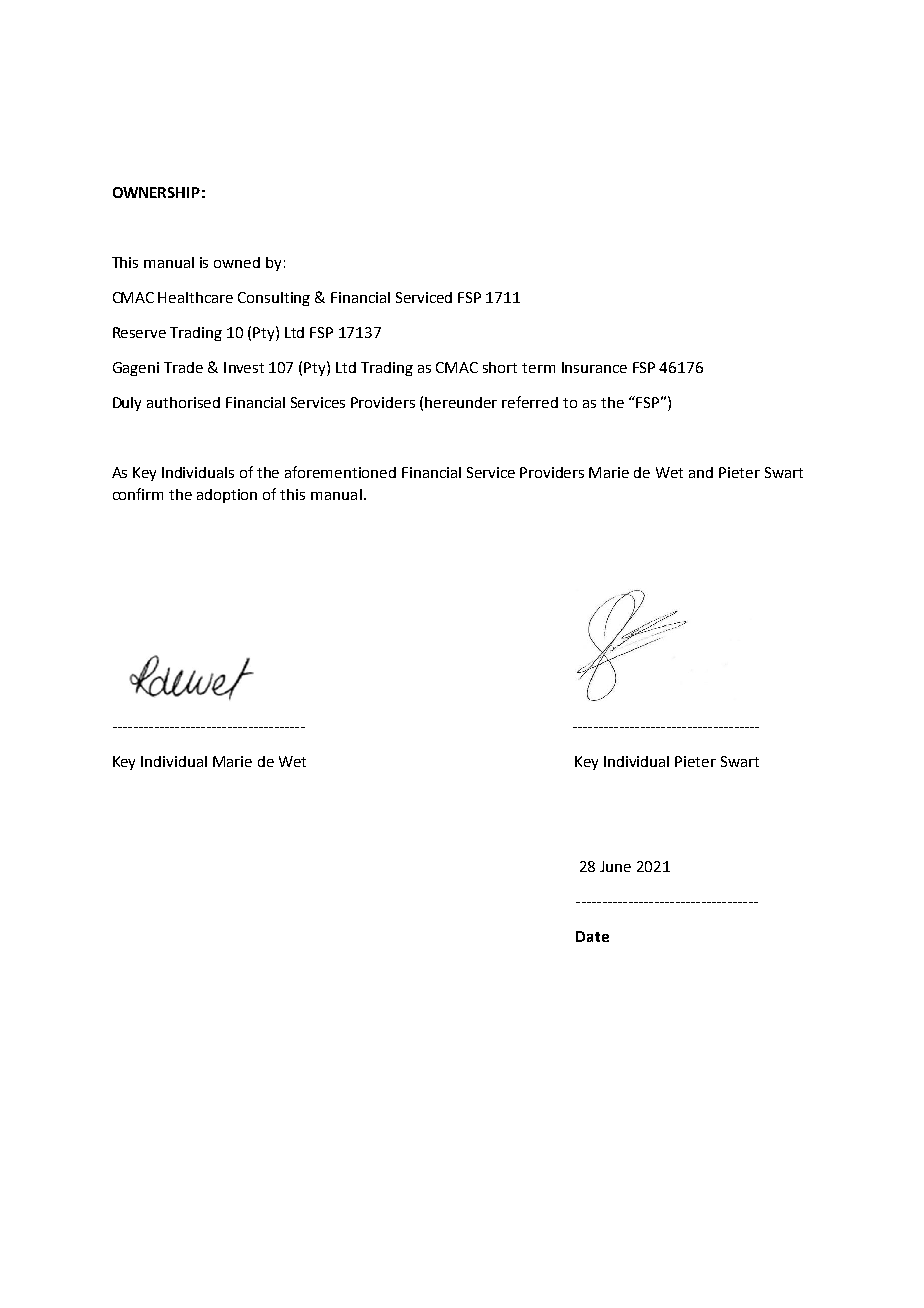  What do you see at coordinates (340, 472) in the page?
I see `aforementioned` at bounding box center [340, 472].
